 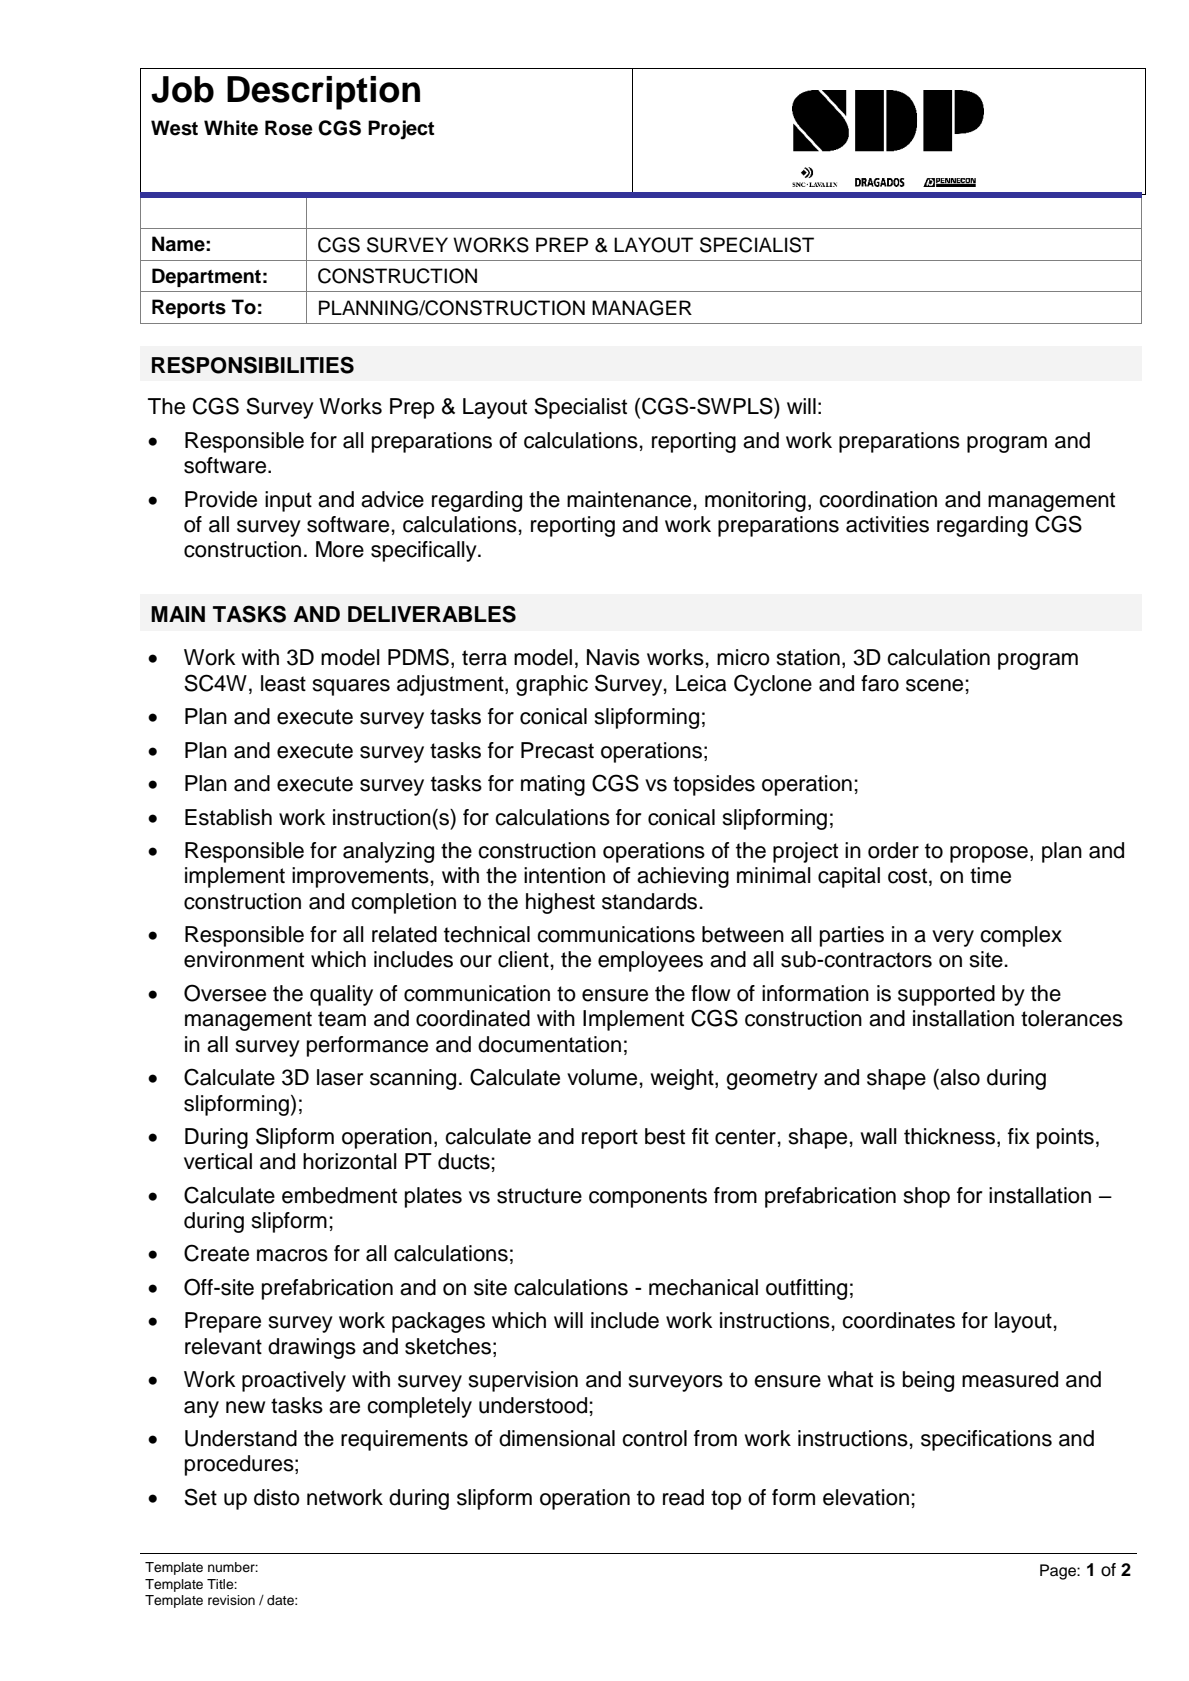 What do you see at coordinates (1059, 1572) in the screenshot?
I see `Page` at bounding box center [1059, 1572].
